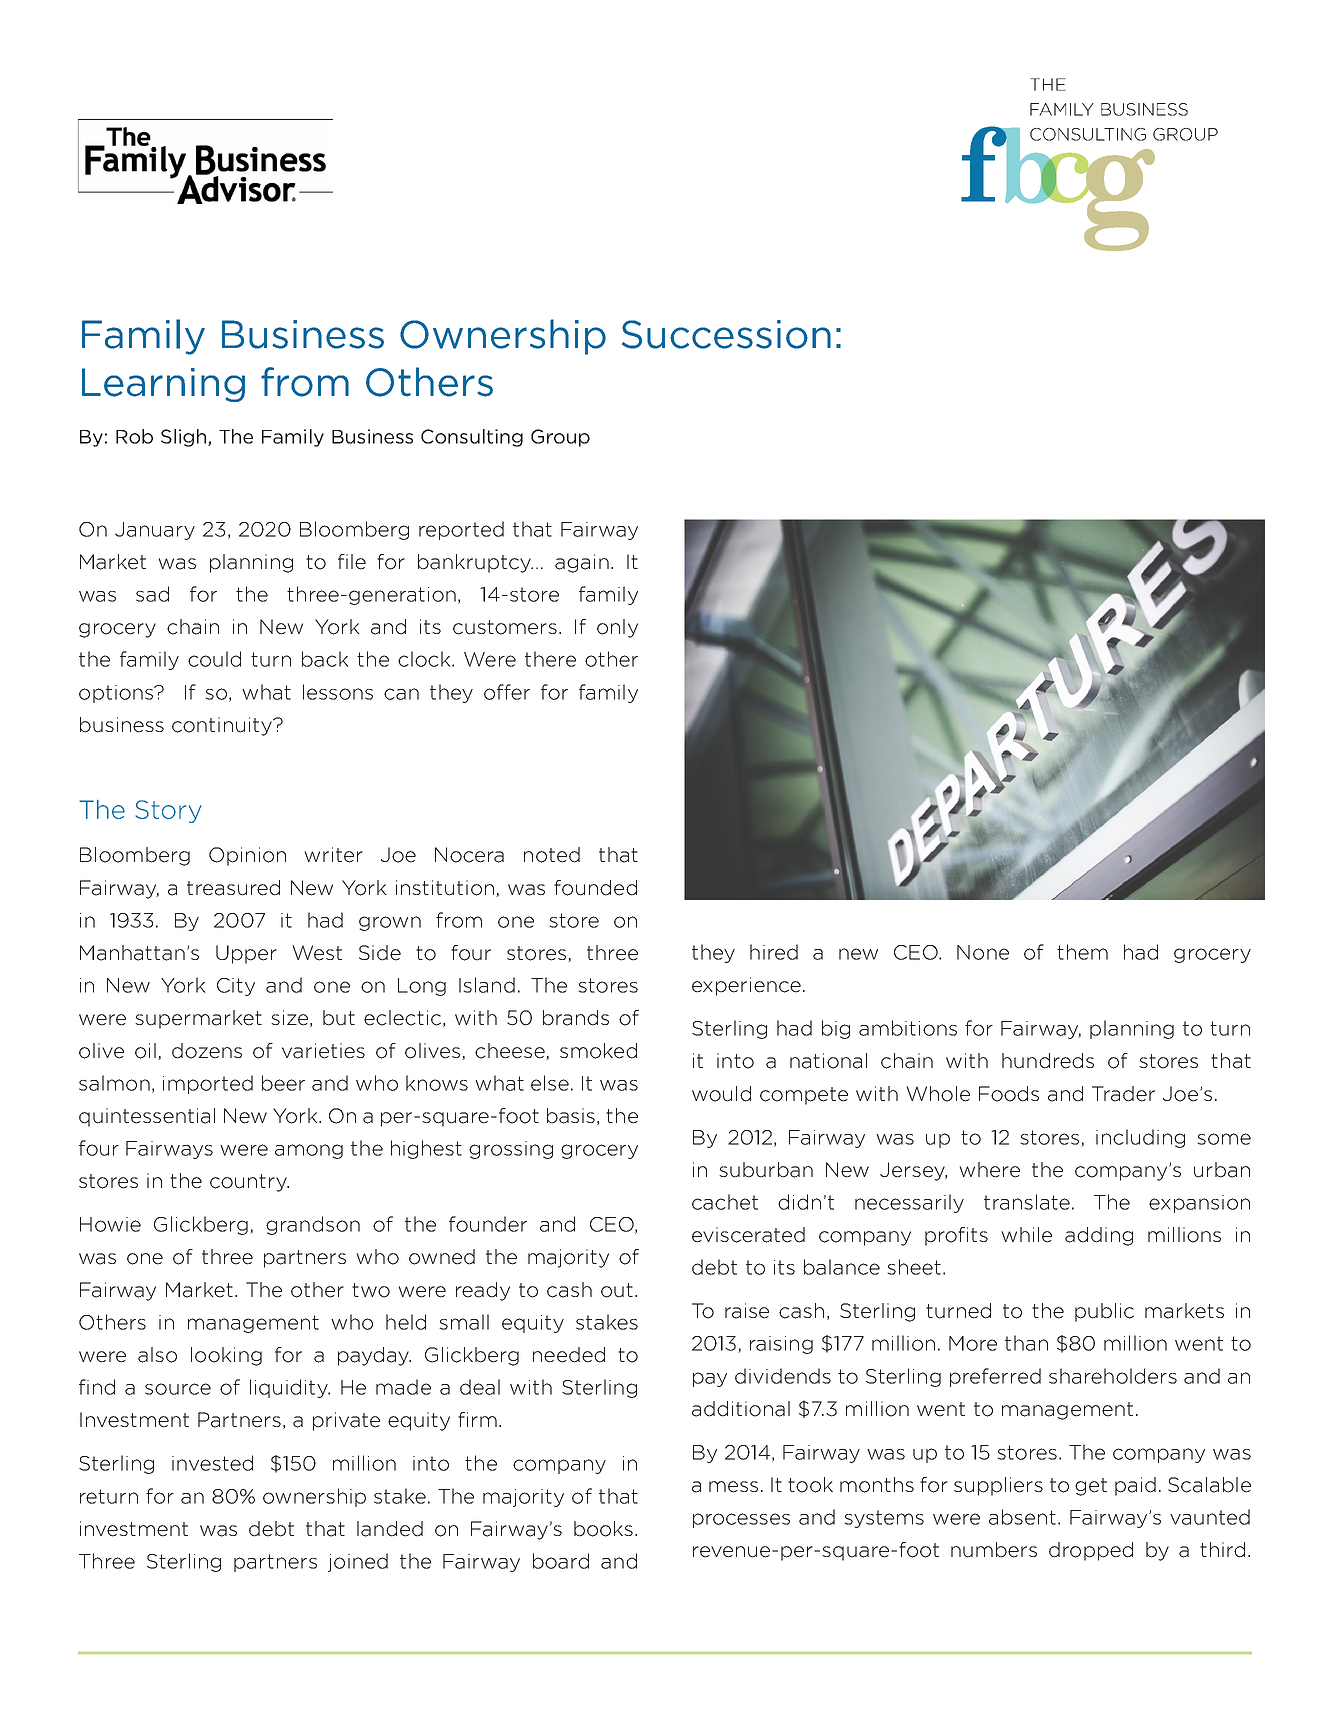 Image resolution: width=1330 pixels, height=1721 pixels. What do you see at coordinates (152, 594) in the screenshot?
I see `sad` at bounding box center [152, 594].
